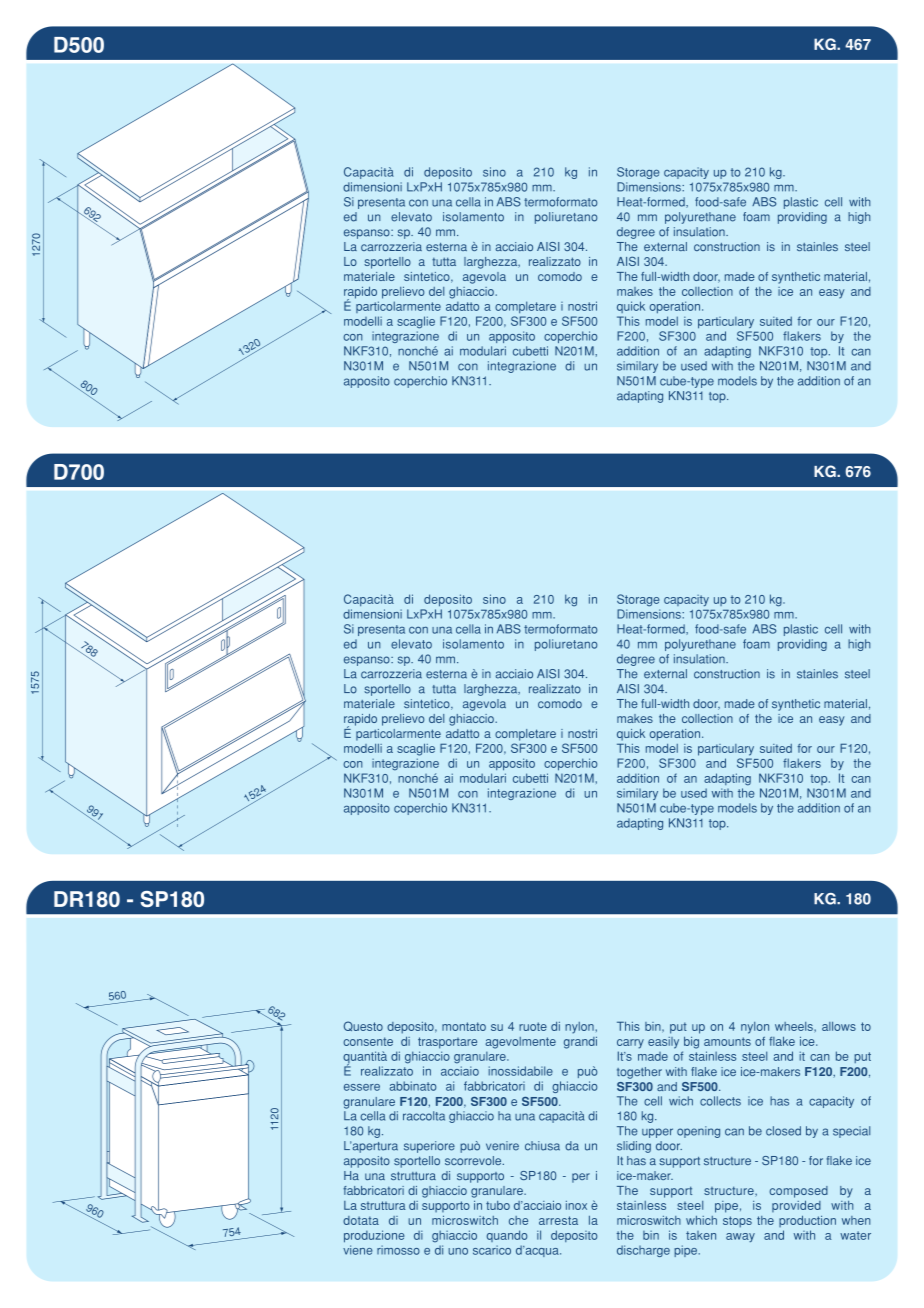 This screenshot has height=1308, width=924. What do you see at coordinates (795, 1026) in the screenshot?
I see `wheels` at bounding box center [795, 1026].
